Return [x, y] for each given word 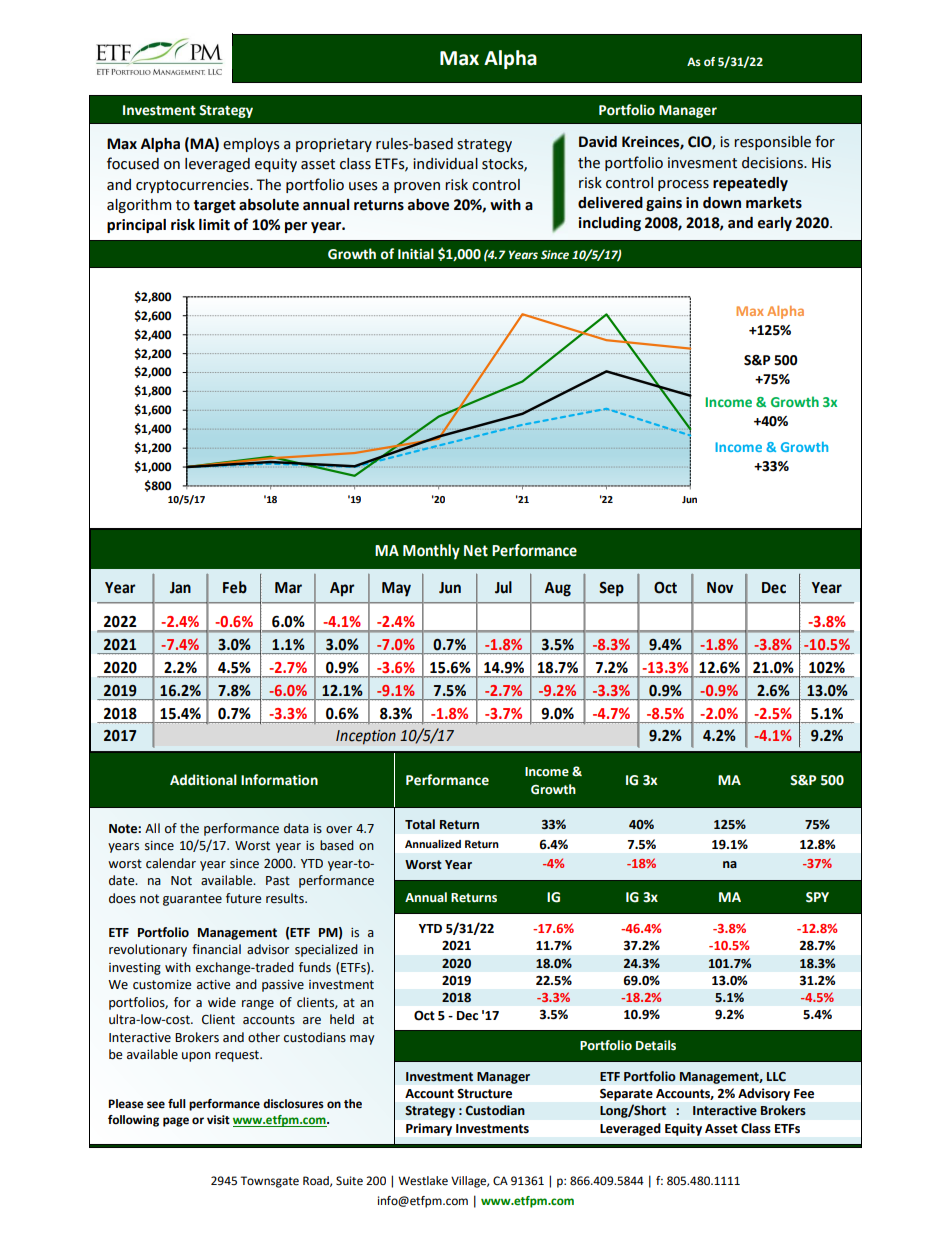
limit [214, 225]
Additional [203, 780]
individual [445, 164]
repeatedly [750, 184]
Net [476, 551]
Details [656, 1045]
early [775, 224]
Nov [720, 588]
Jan [180, 588]
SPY [817, 897]
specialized [326, 950]
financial [216, 949]
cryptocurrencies [193, 186]
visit [218, 1119]
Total [420, 824]
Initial [416, 254]
